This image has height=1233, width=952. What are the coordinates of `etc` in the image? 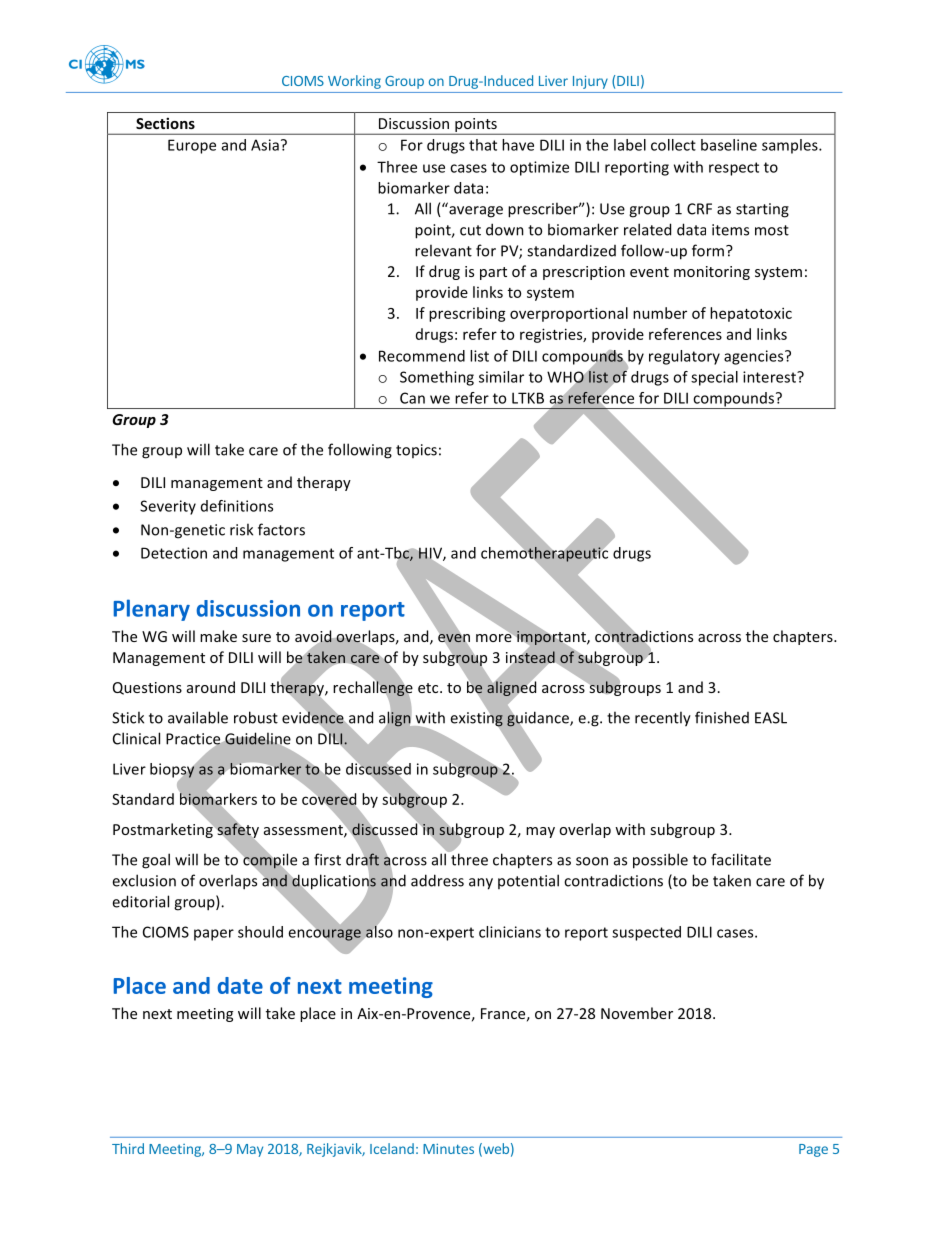 It's located at (429, 688).
